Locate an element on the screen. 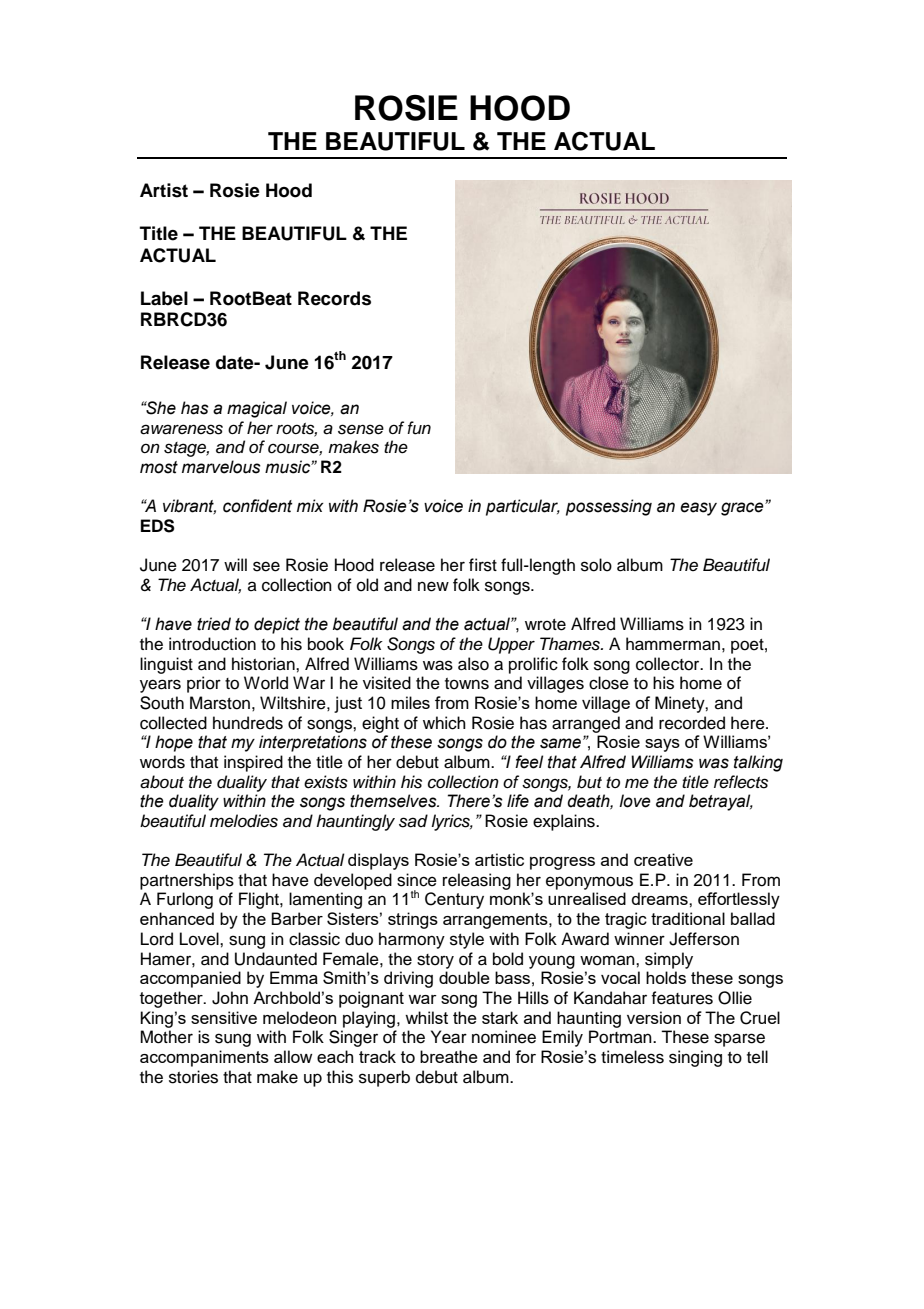 This screenshot has width=924, height=1309. breathe is located at coordinates (449, 1056).
